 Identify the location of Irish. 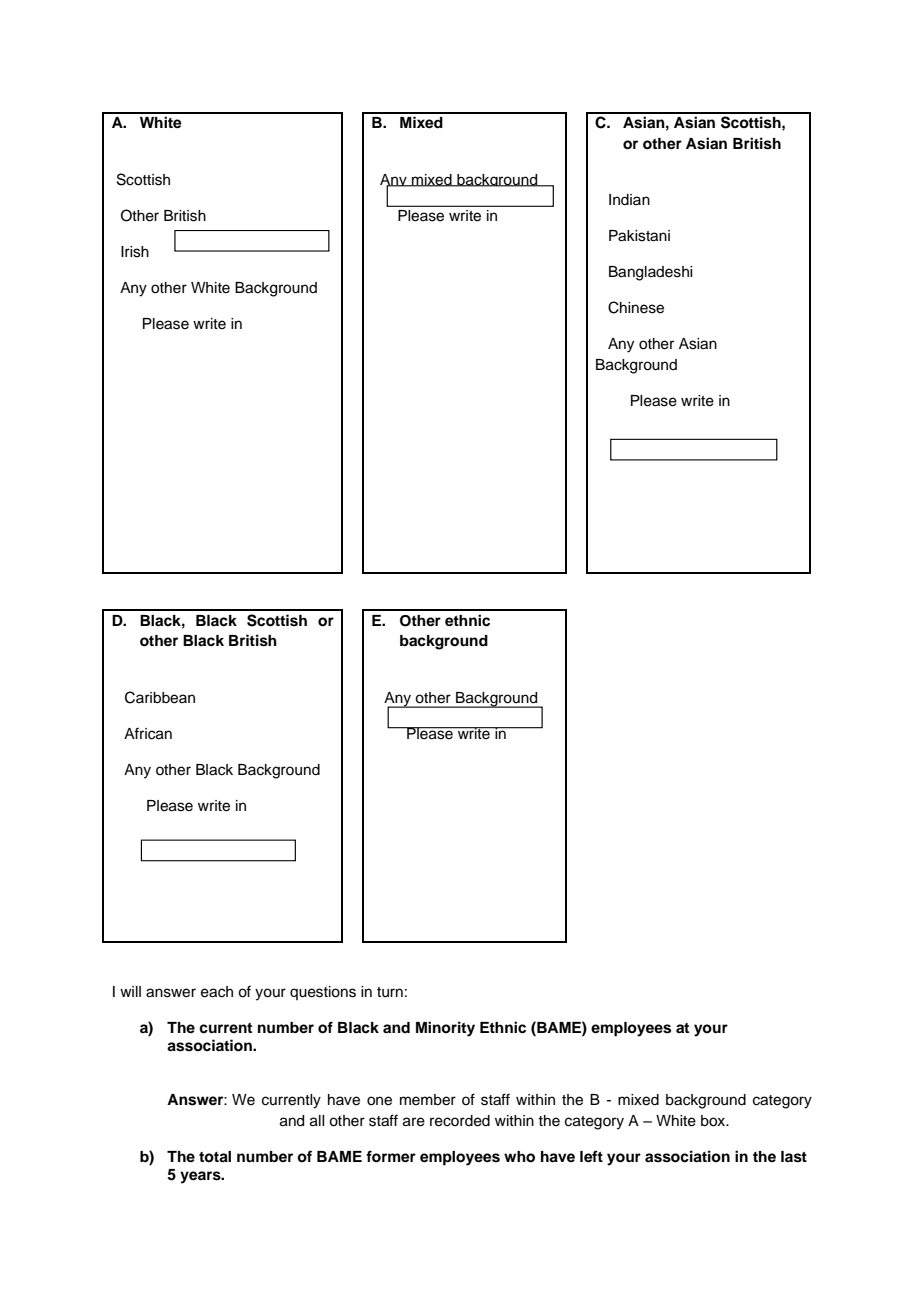
(135, 252).
